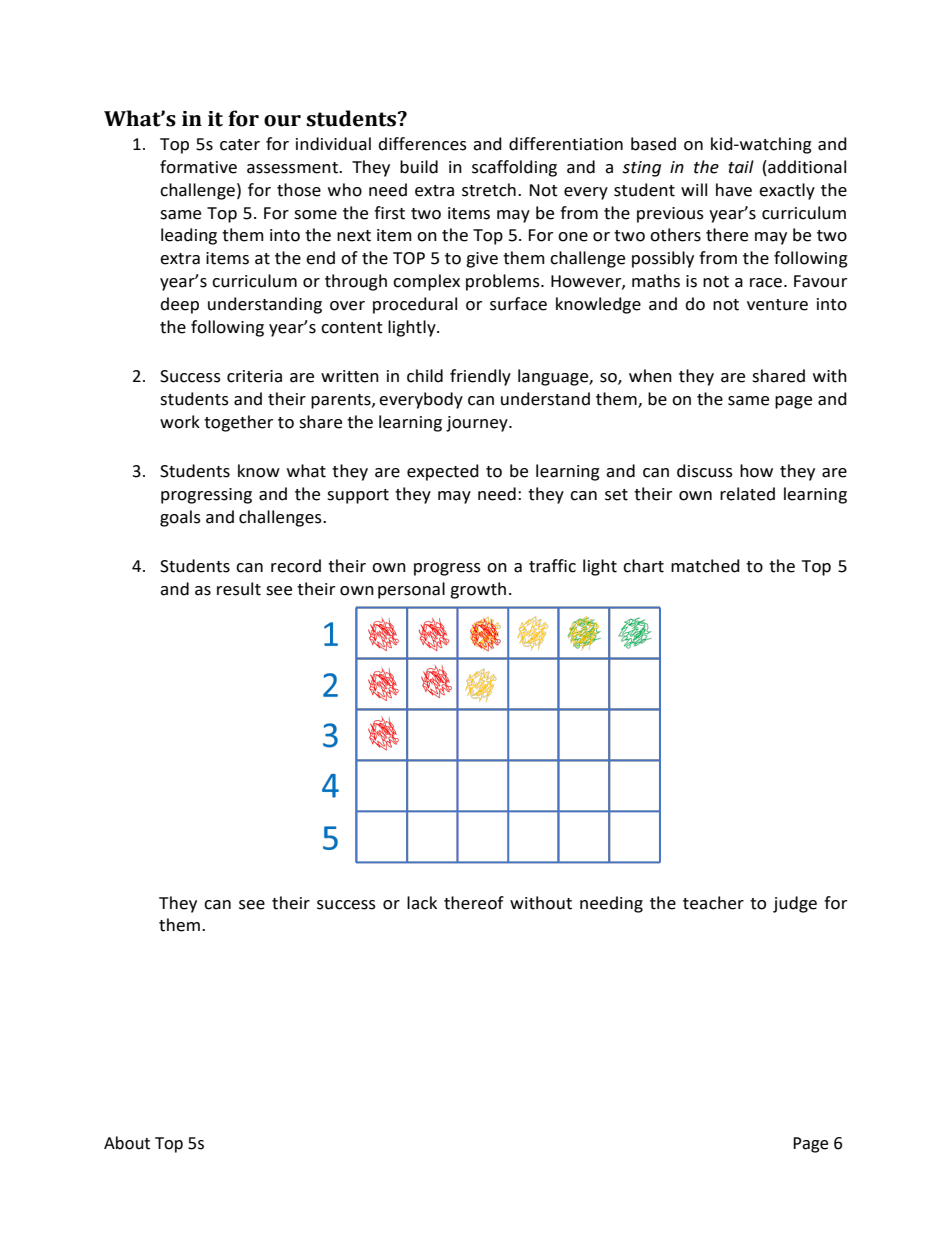 This page has width=952, height=1233. What do you see at coordinates (296, 566) in the page?
I see `record` at bounding box center [296, 566].
